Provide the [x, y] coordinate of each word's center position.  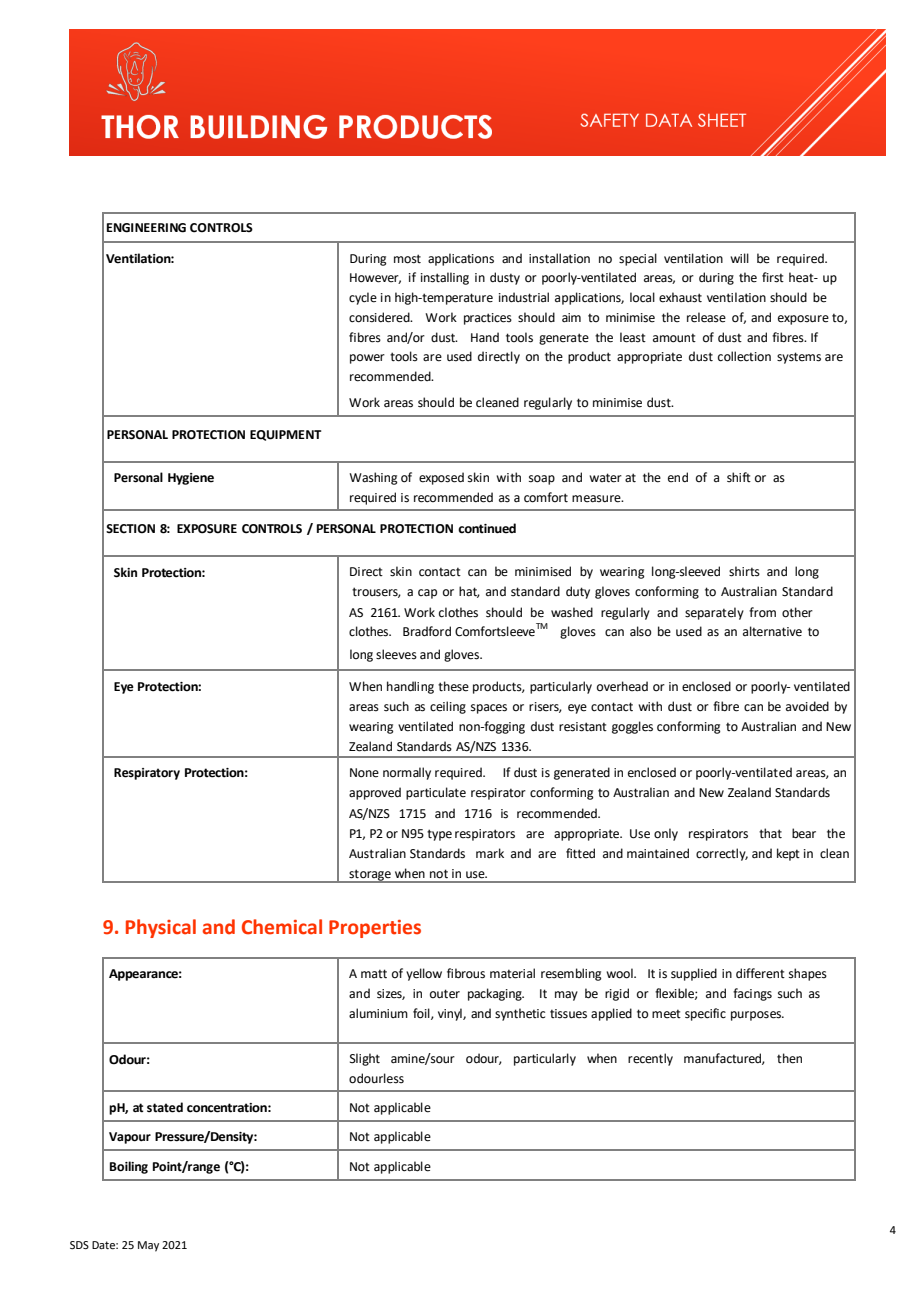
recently [650, 1059]
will [739, 258]
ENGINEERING [146, 228]
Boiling [129, 1167]
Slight [365, 1059]
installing [445, 278]
